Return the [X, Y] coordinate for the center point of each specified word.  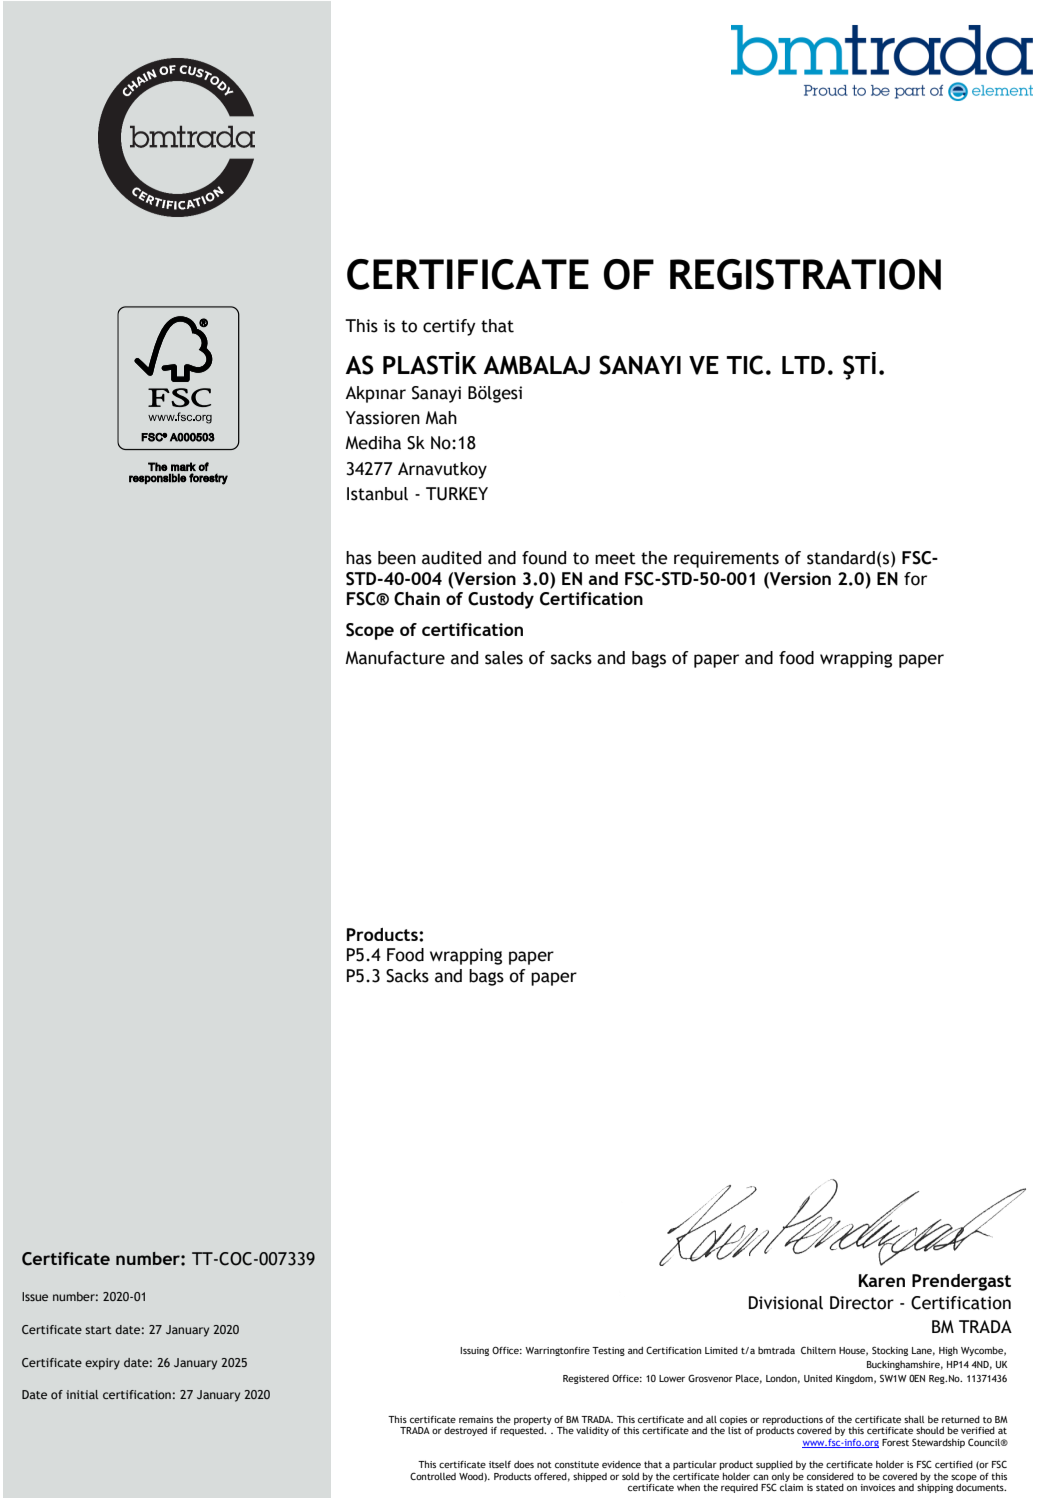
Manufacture [395, 658]
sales [504, 658]
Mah [441, 418]
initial [82, 1394]
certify [449, 327]
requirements [726, 559]
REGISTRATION [805, 274]
